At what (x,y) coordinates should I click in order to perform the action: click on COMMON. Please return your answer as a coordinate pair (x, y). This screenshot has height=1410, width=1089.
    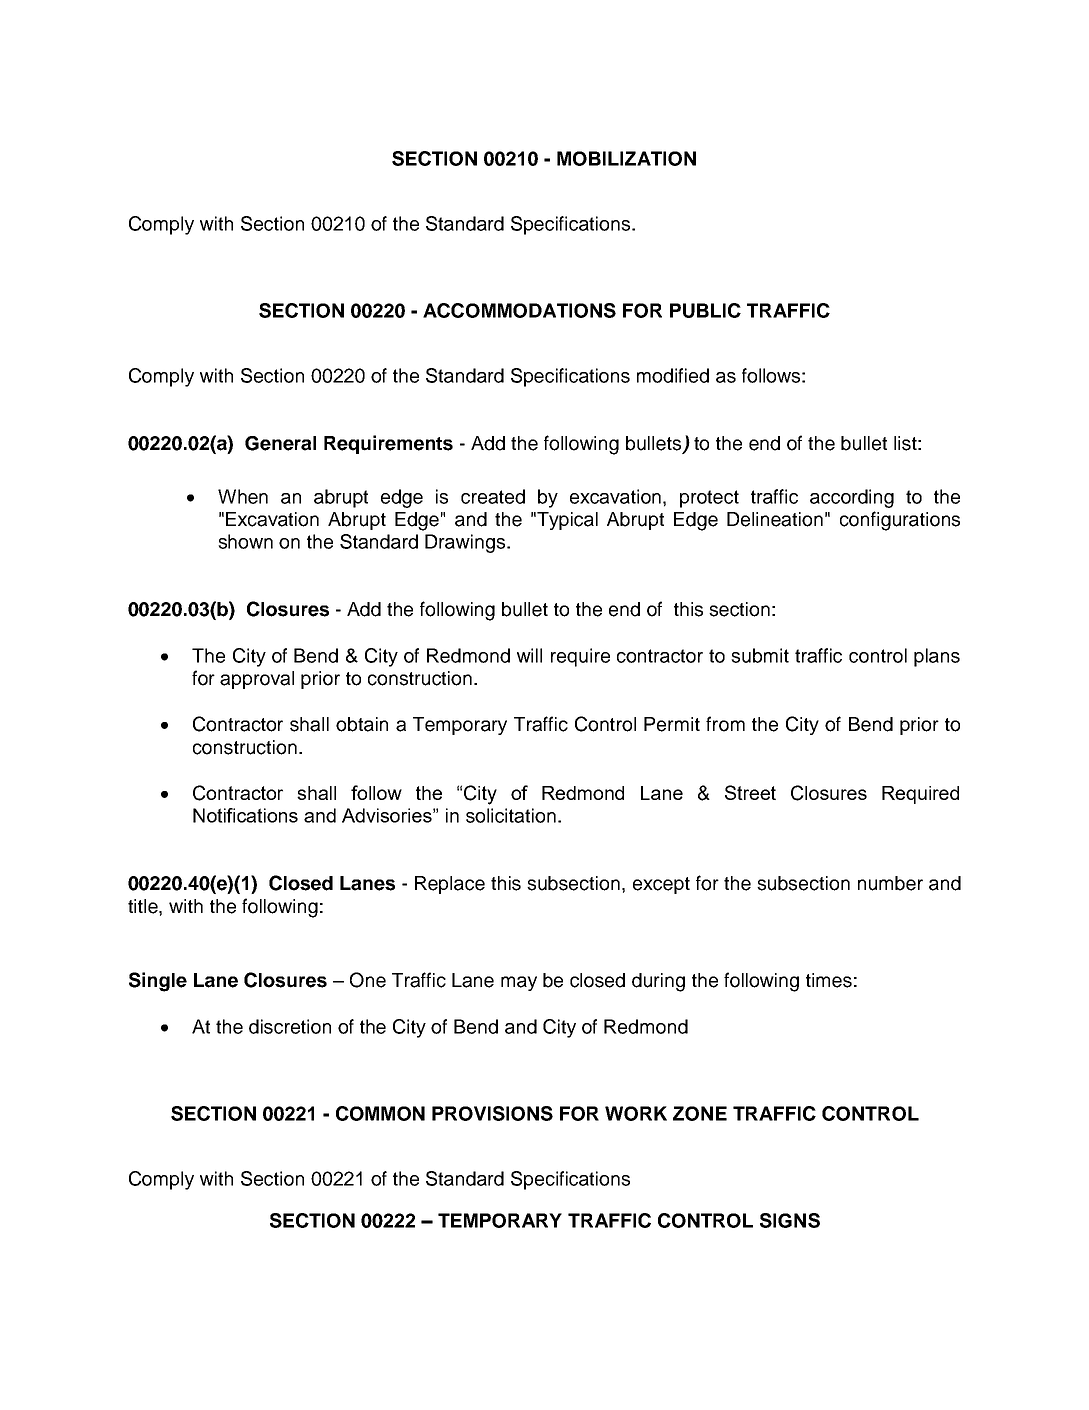
    Looking at the image, I should click on (380, 1113).
